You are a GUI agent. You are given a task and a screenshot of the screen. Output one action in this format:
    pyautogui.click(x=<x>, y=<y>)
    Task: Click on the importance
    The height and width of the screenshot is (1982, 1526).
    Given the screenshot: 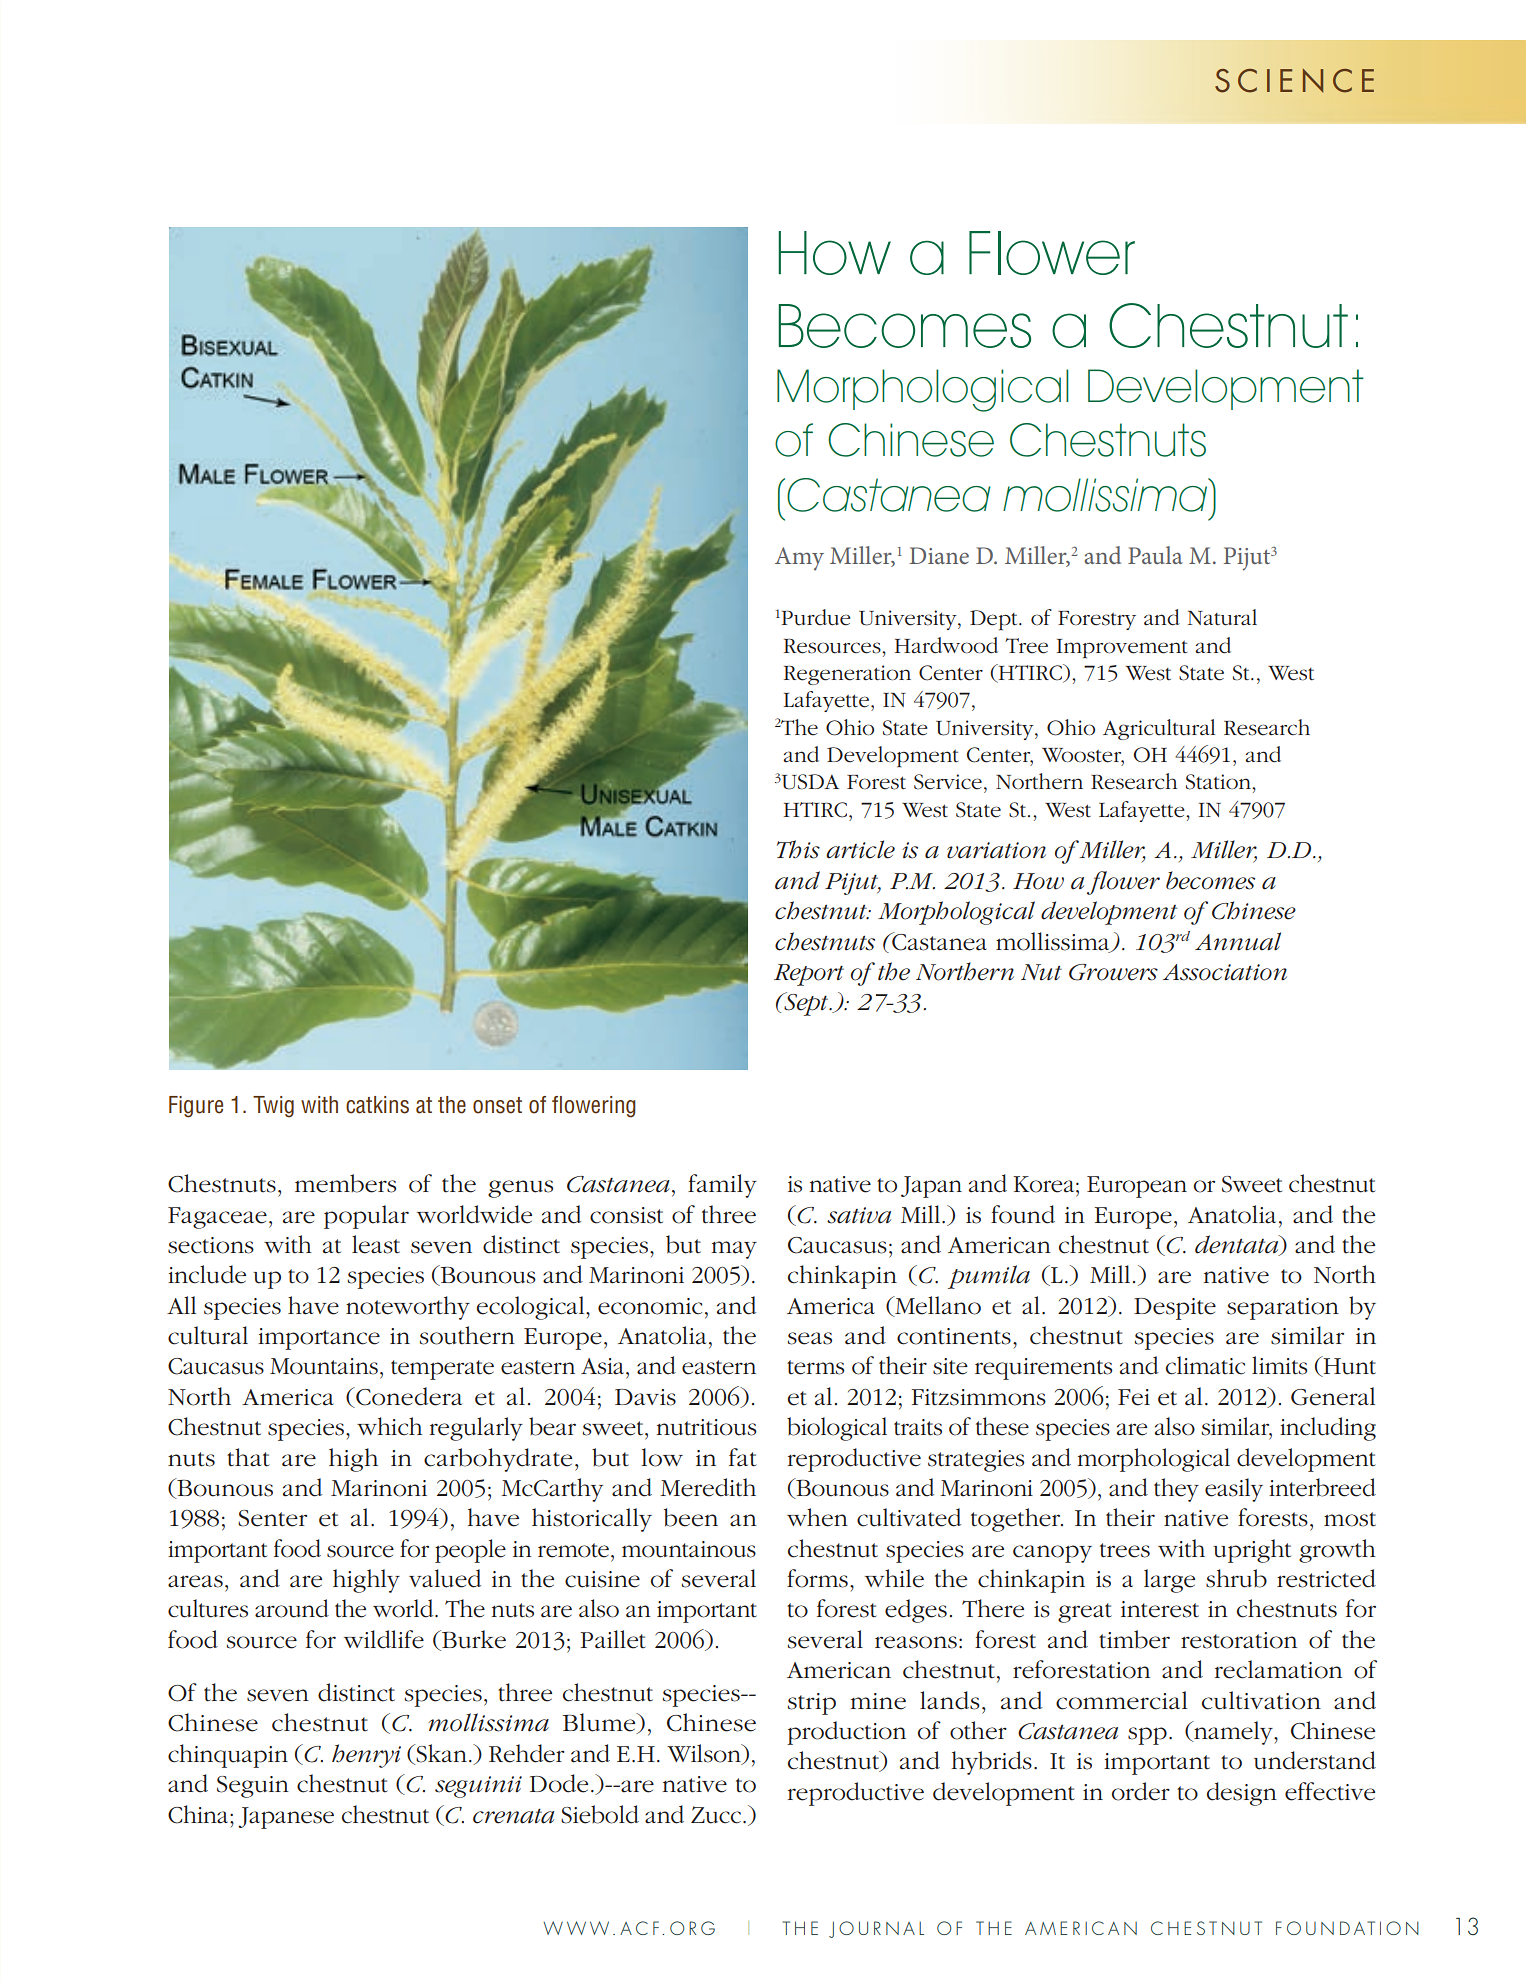 What is the action you would take?
    pyautogui.click(x=319, y=1339)
